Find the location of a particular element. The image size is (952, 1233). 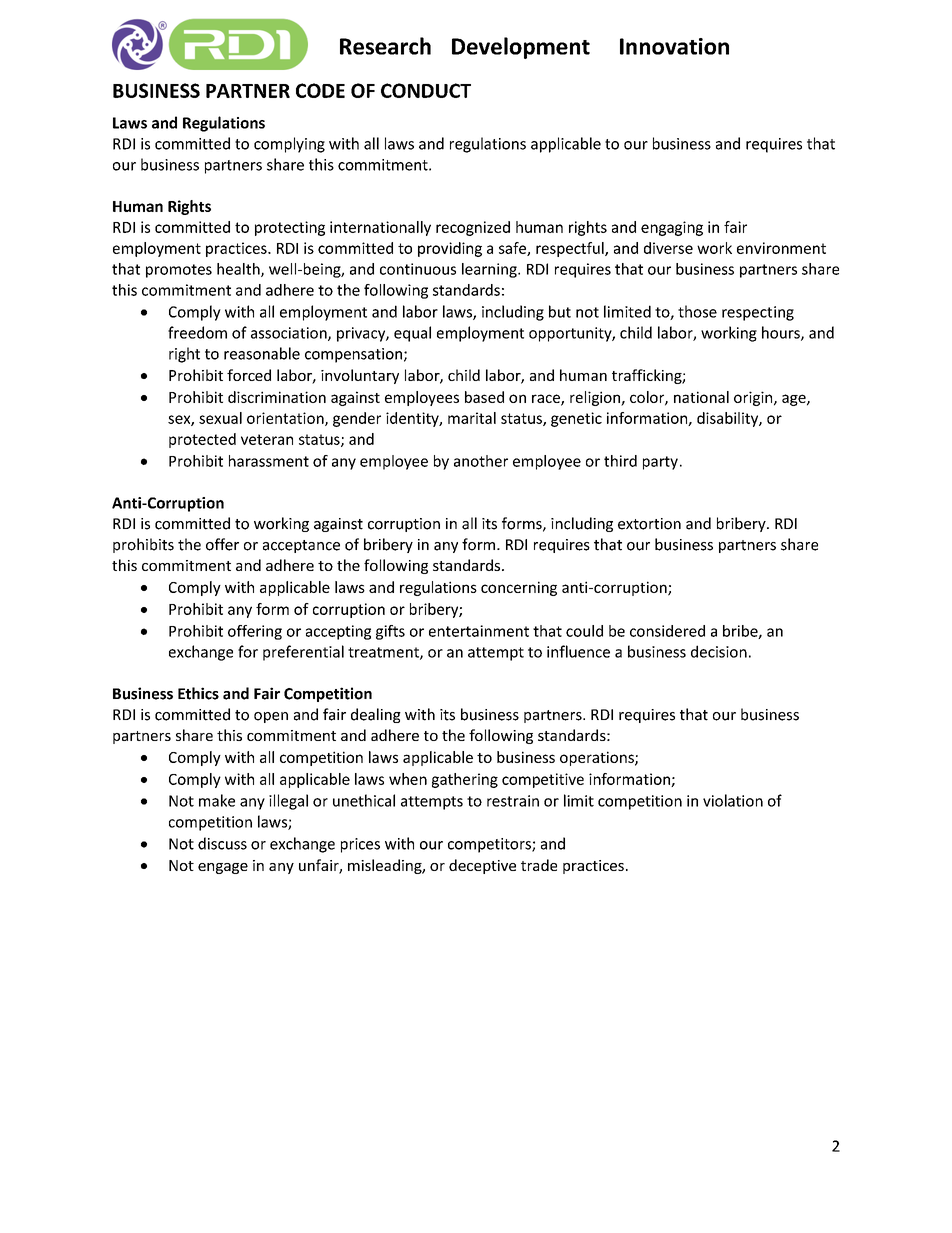

concerning is located at coordinates (519, 588).
